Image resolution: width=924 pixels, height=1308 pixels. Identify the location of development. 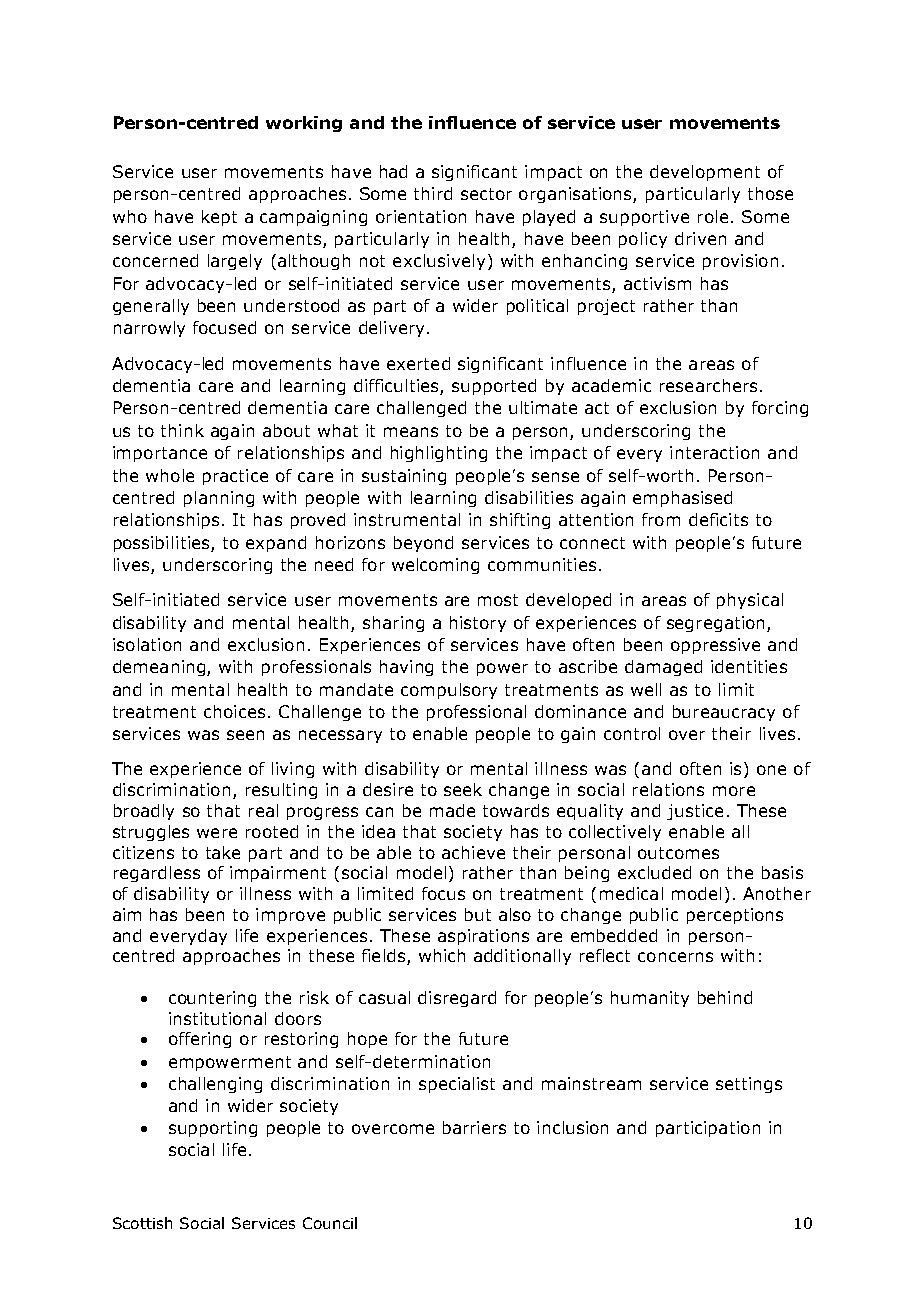
(705, 173).
